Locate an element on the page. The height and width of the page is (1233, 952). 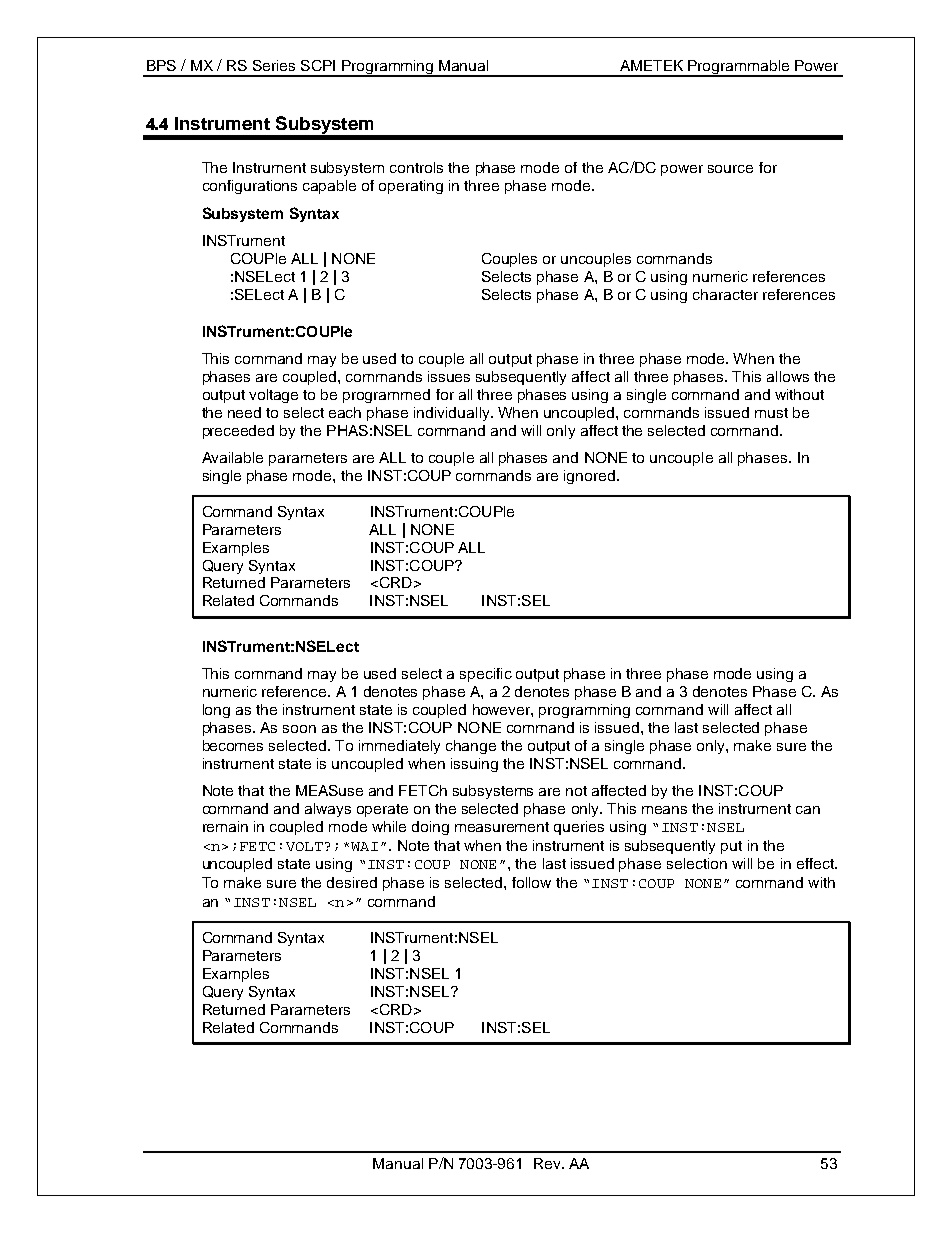
controls is located at coordinates (416, 167).
